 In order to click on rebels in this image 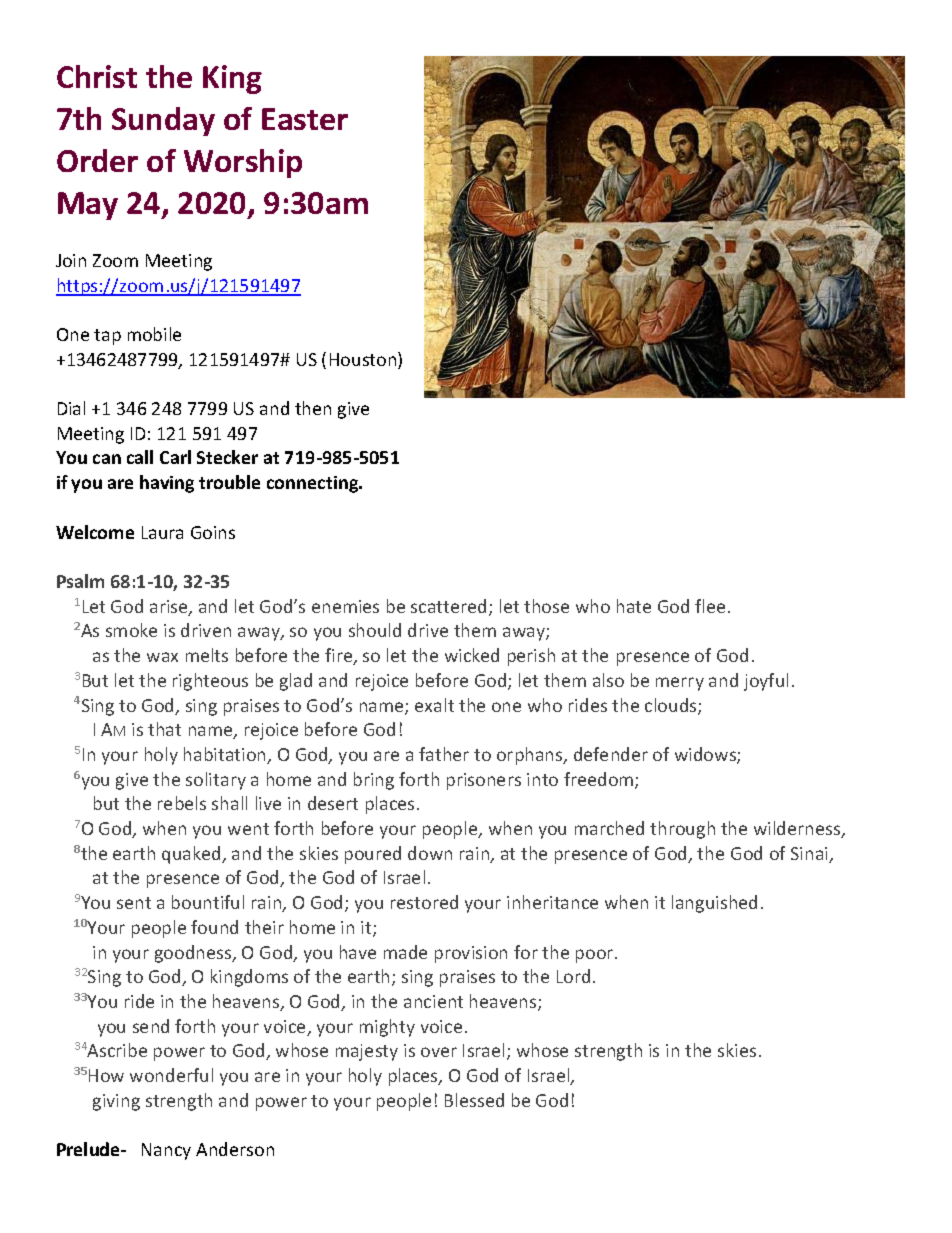, I will do `click(182, 803)`.
